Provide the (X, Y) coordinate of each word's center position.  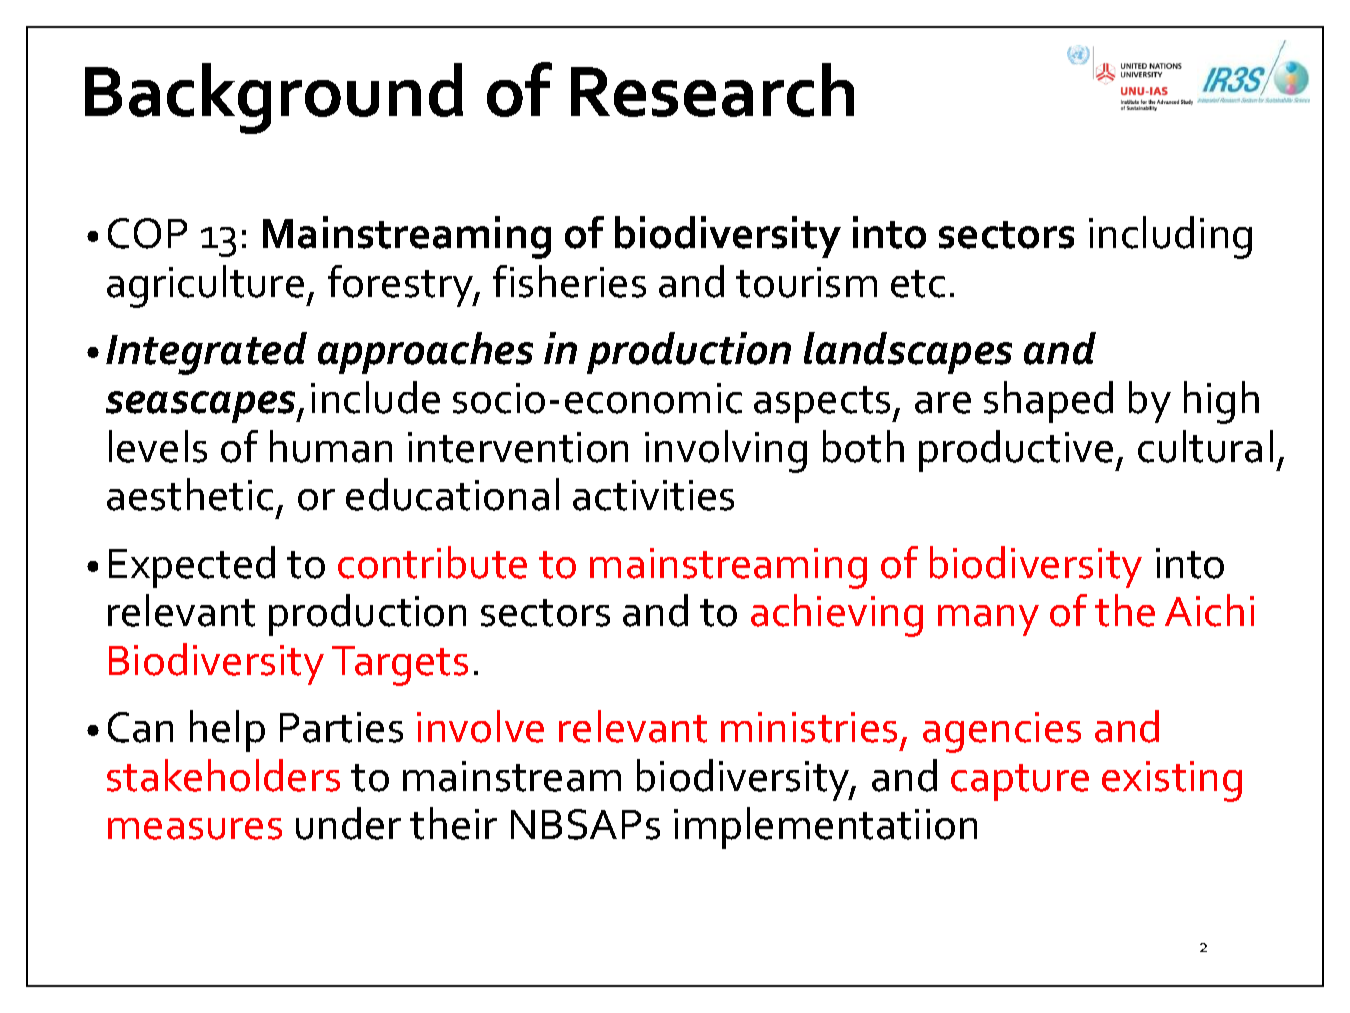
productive (1017, 451)
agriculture (205, 286)
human (331, 446)
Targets (400, 666)
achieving (837, 615)
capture (1020, 782)
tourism (806, 282)
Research (712, 90)
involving (726, 451)
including (1170, 237)
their (453, 823)
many (988, 620)
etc (918, 284)
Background (274, 98)
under (348, 823)
